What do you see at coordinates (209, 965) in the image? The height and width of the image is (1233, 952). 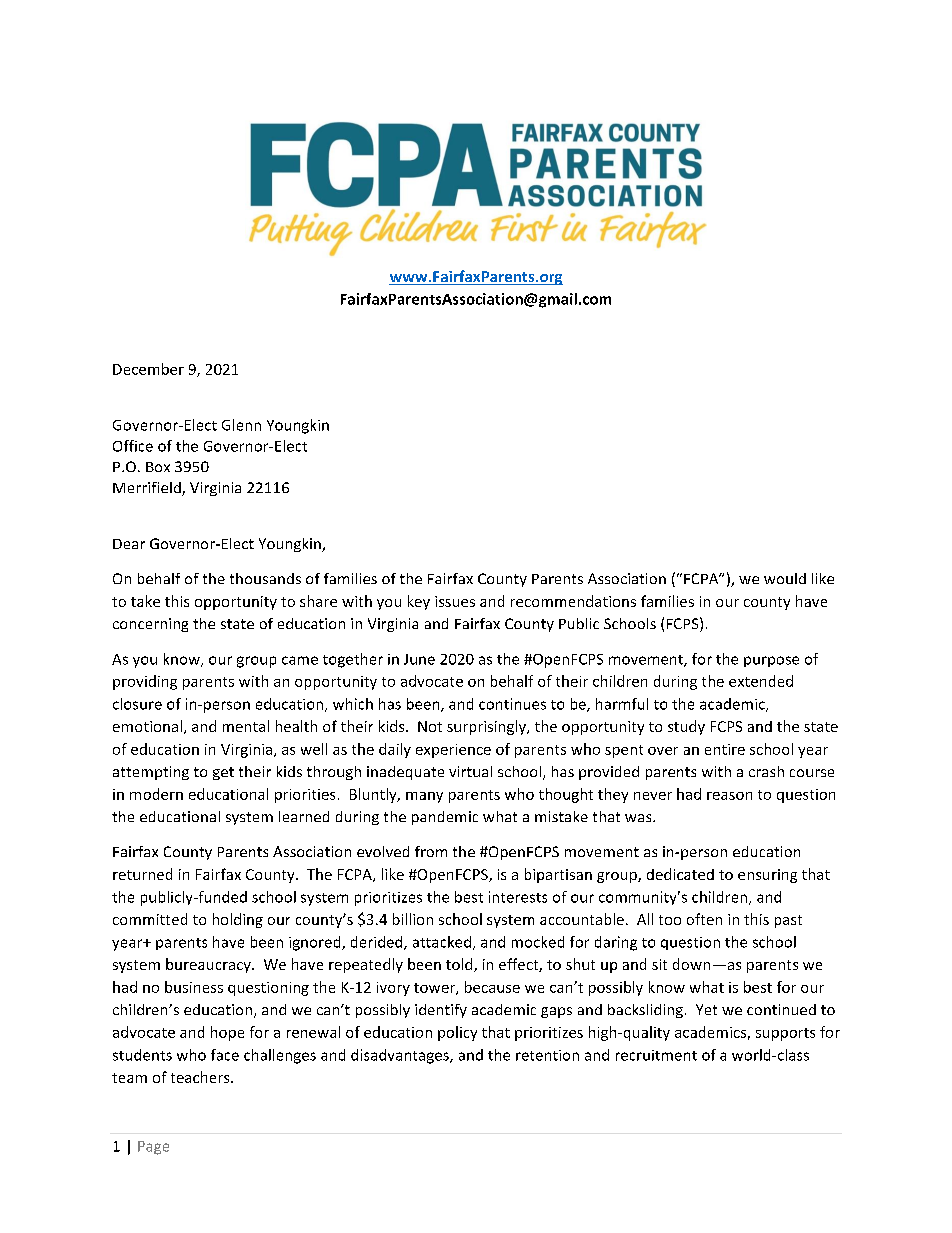 I see `bureaucracy` at bounding box center [209, 965].
